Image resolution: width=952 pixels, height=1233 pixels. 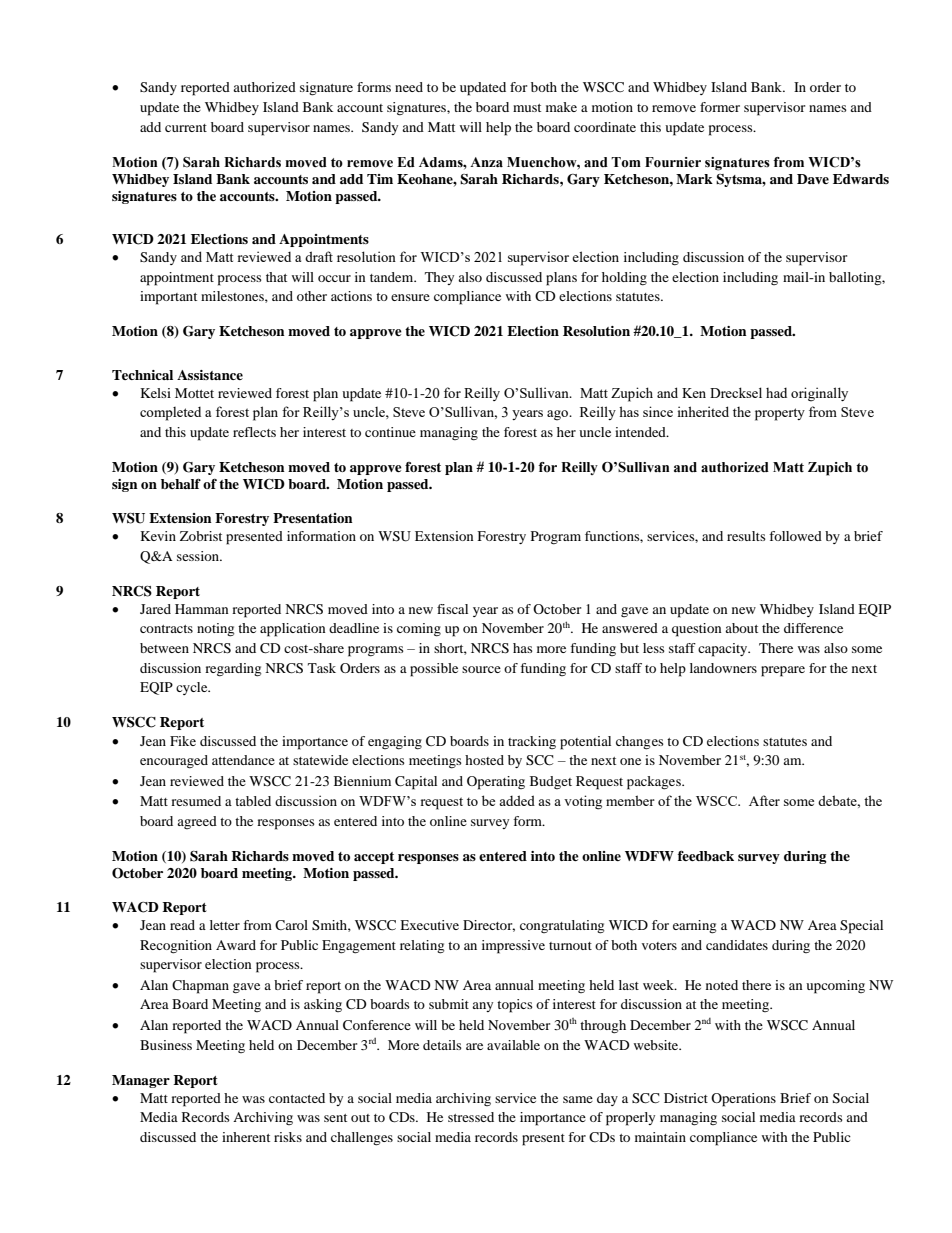 I want to click on fiscal, so click(x=452, y=609).
